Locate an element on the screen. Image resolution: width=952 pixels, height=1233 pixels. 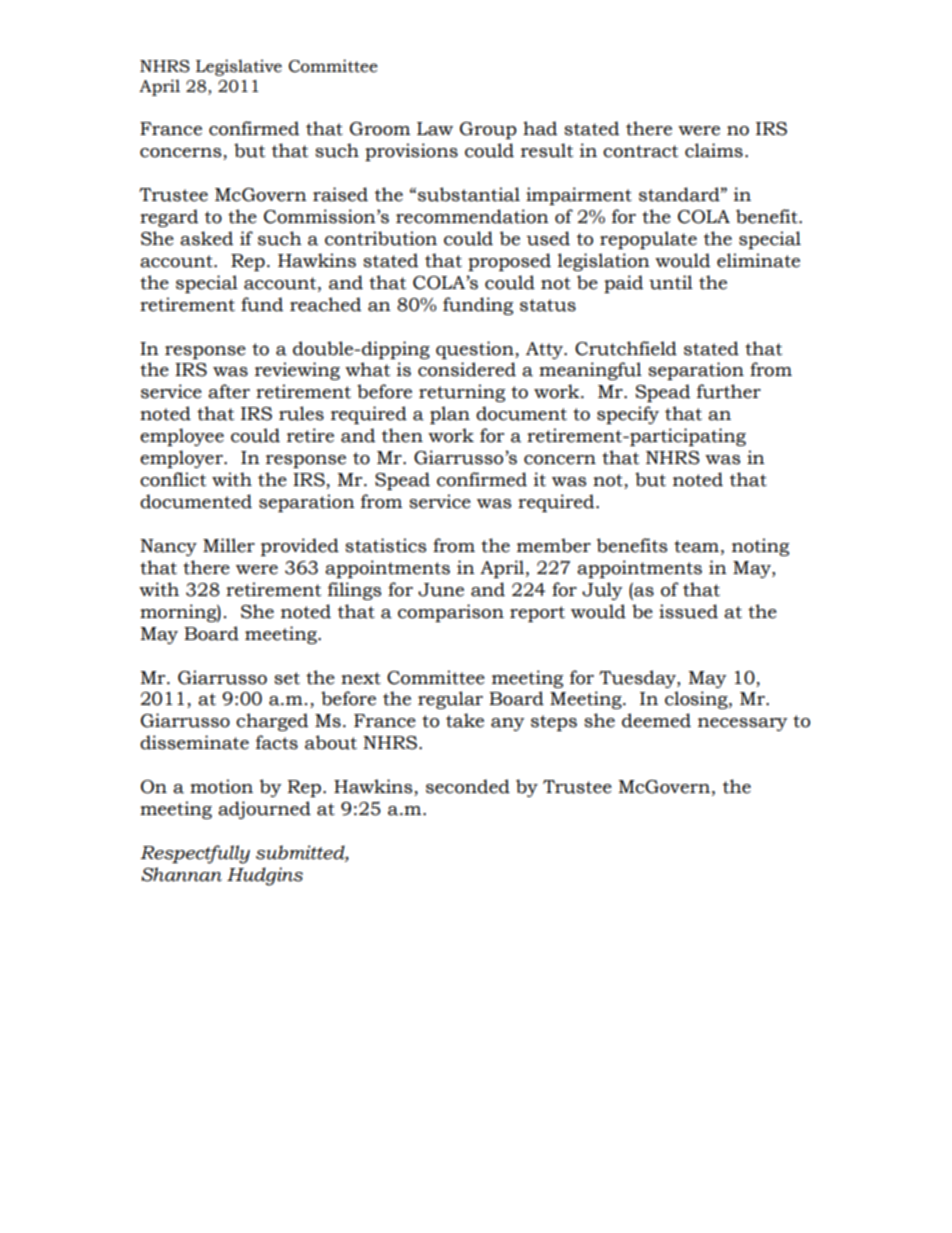
Respectfully is located at coordinates (195, 854).
